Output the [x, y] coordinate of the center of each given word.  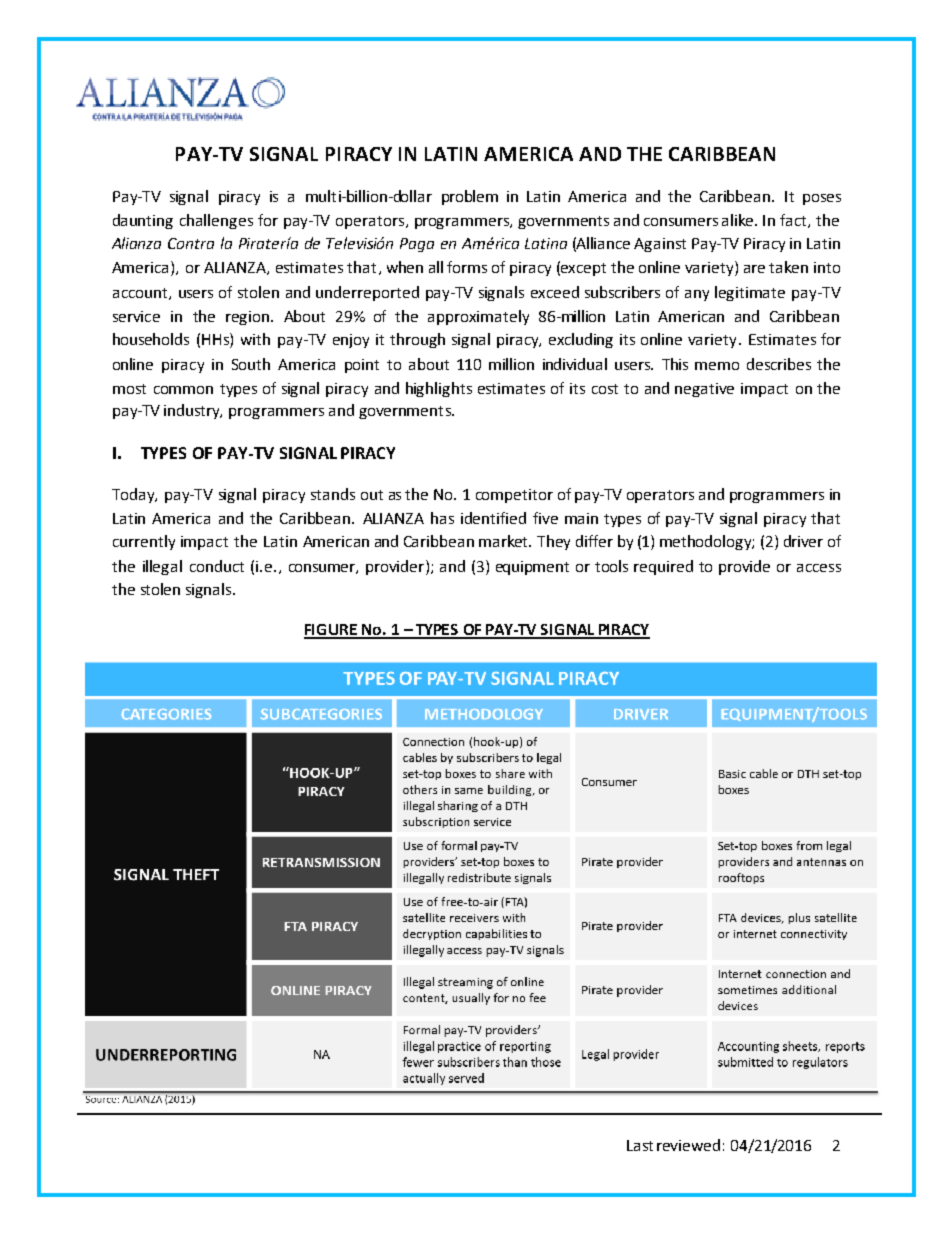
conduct [217, 566]
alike [739, 220]
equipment [532, 568]
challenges [216, 221]
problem [470, 197]
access [819, 568]
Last [640, 1145]
